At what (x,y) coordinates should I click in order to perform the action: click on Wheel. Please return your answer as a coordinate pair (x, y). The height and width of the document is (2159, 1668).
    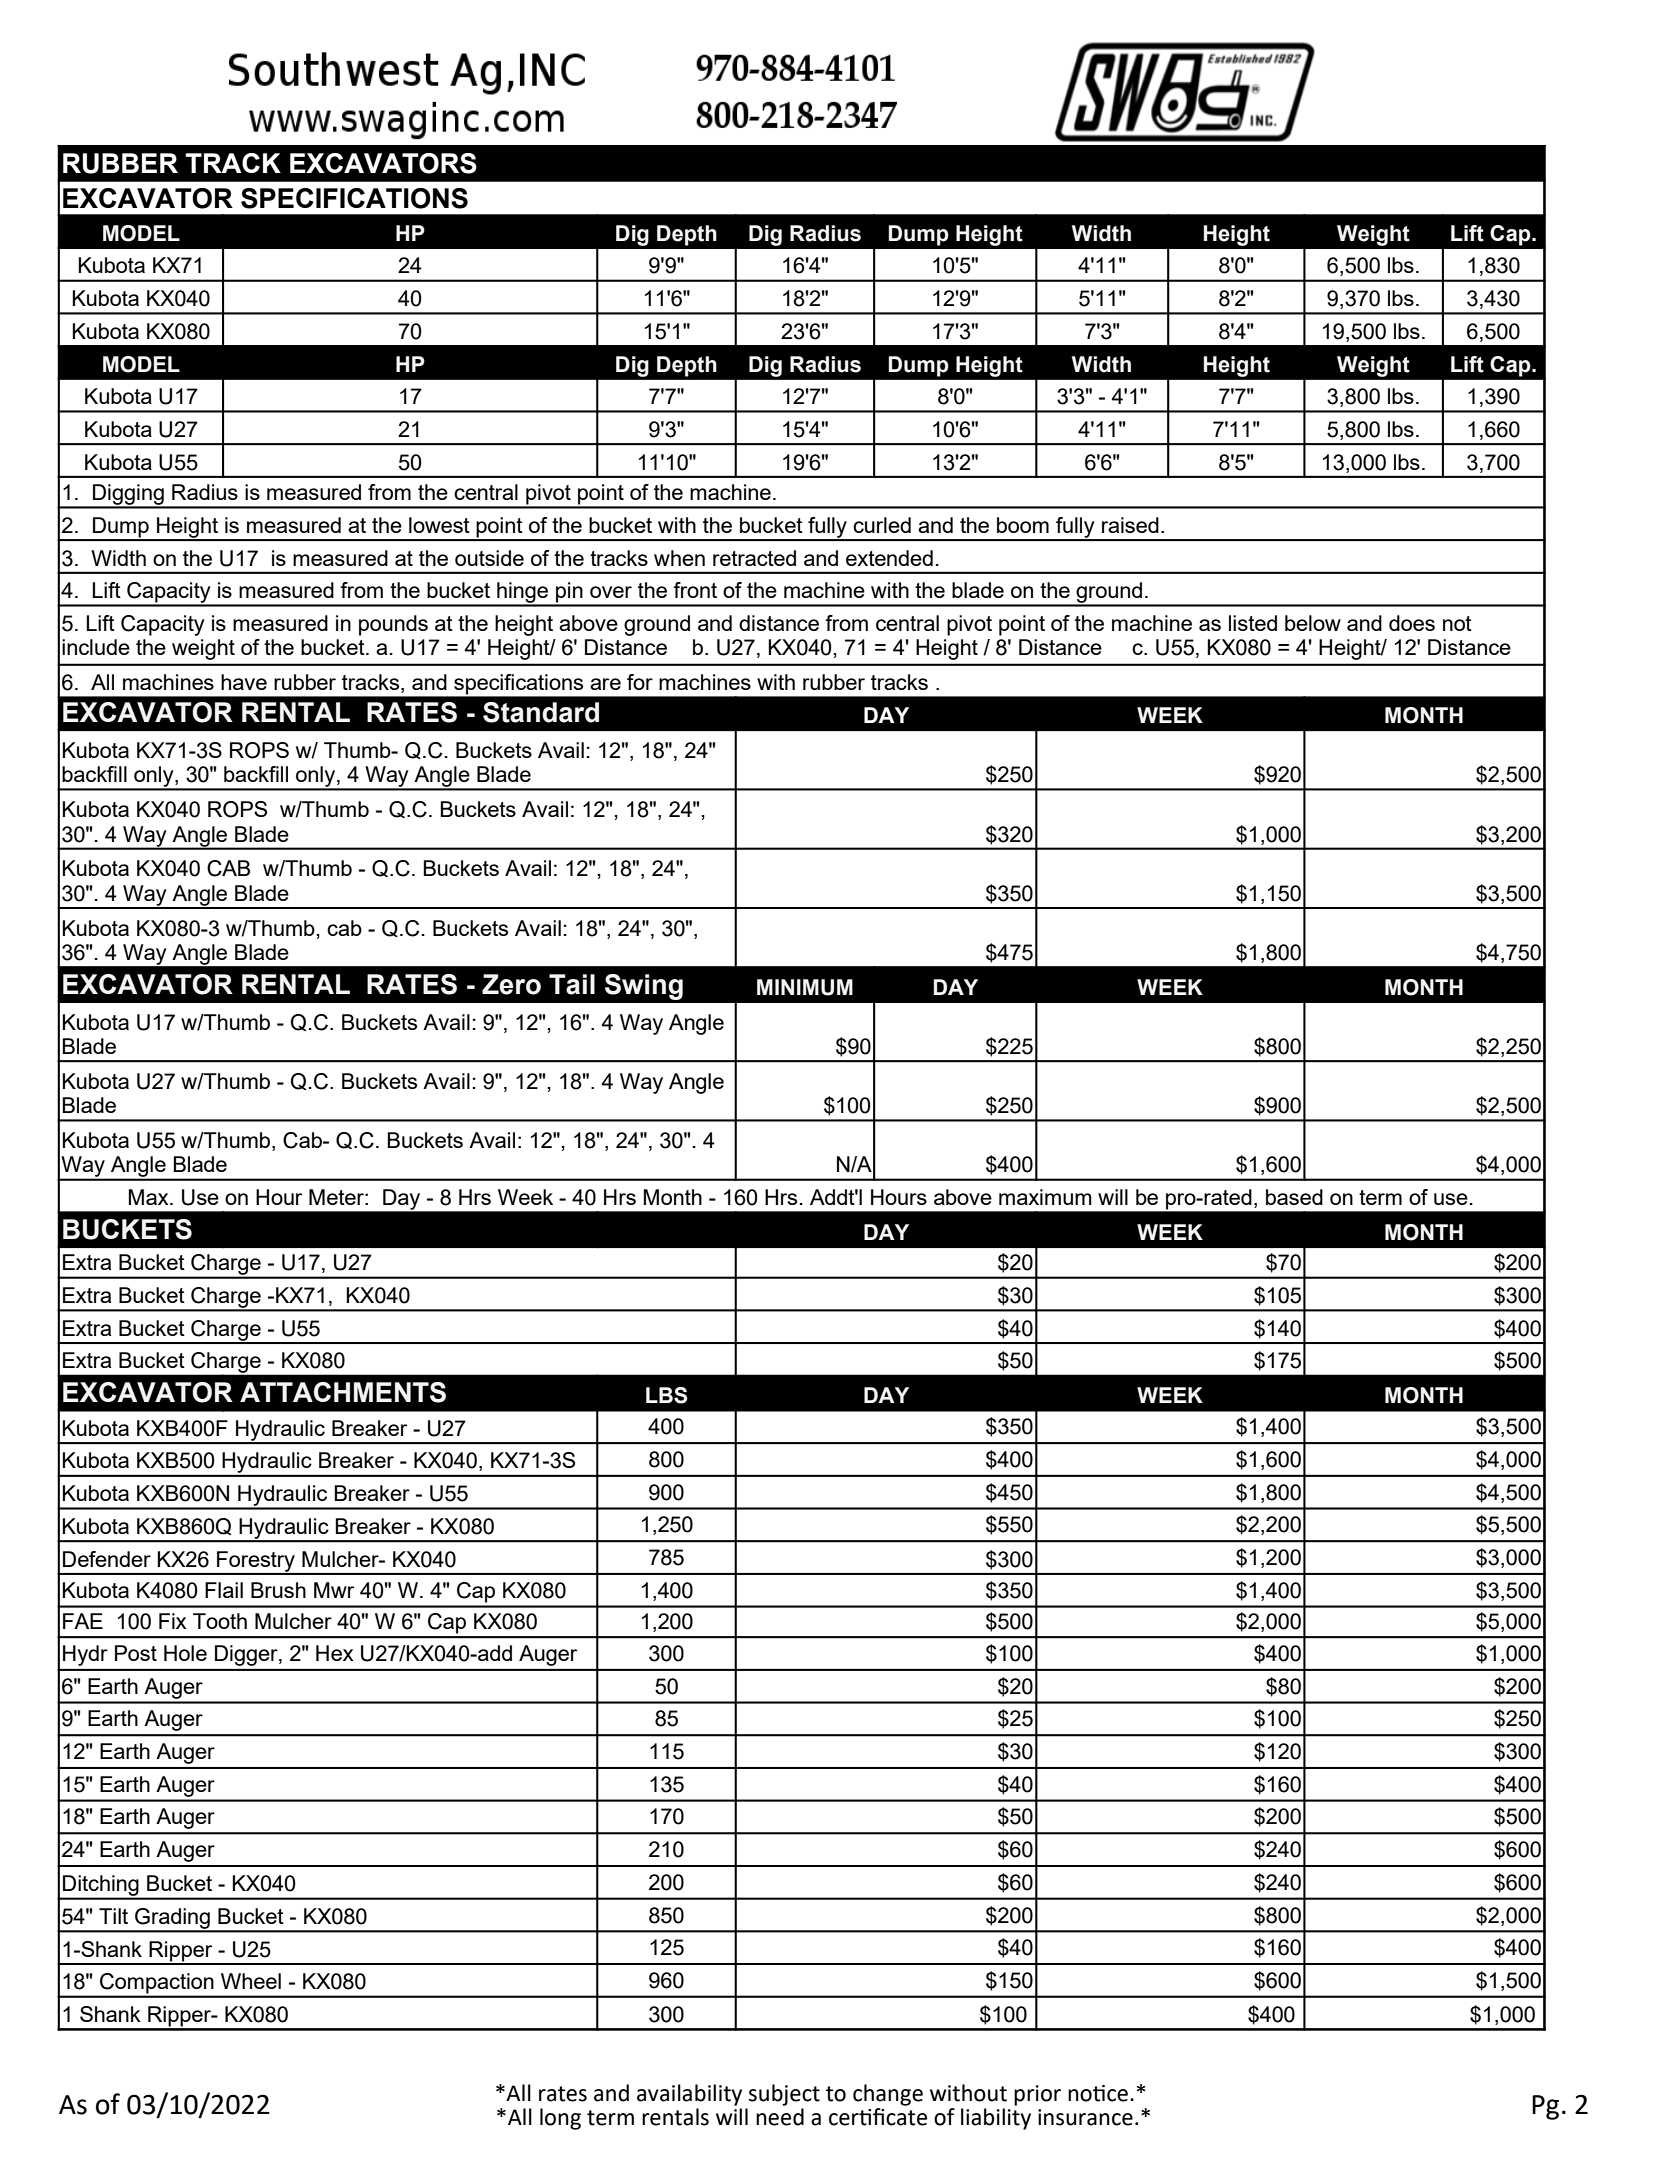
    Looking at the image, I should click on (251, 1981).
